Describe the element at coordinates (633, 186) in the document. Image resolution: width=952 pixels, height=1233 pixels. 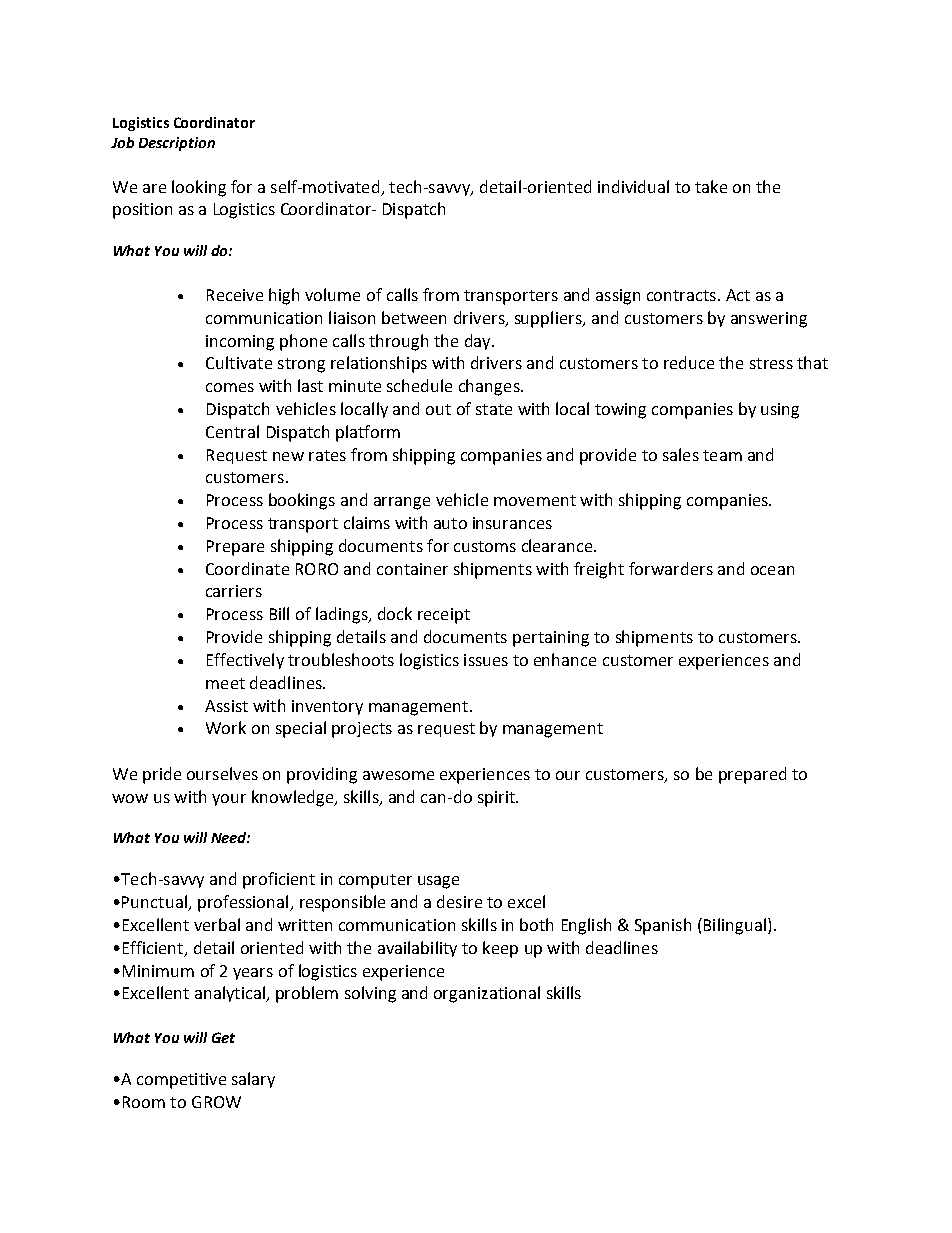
I see `individual` at that location.
